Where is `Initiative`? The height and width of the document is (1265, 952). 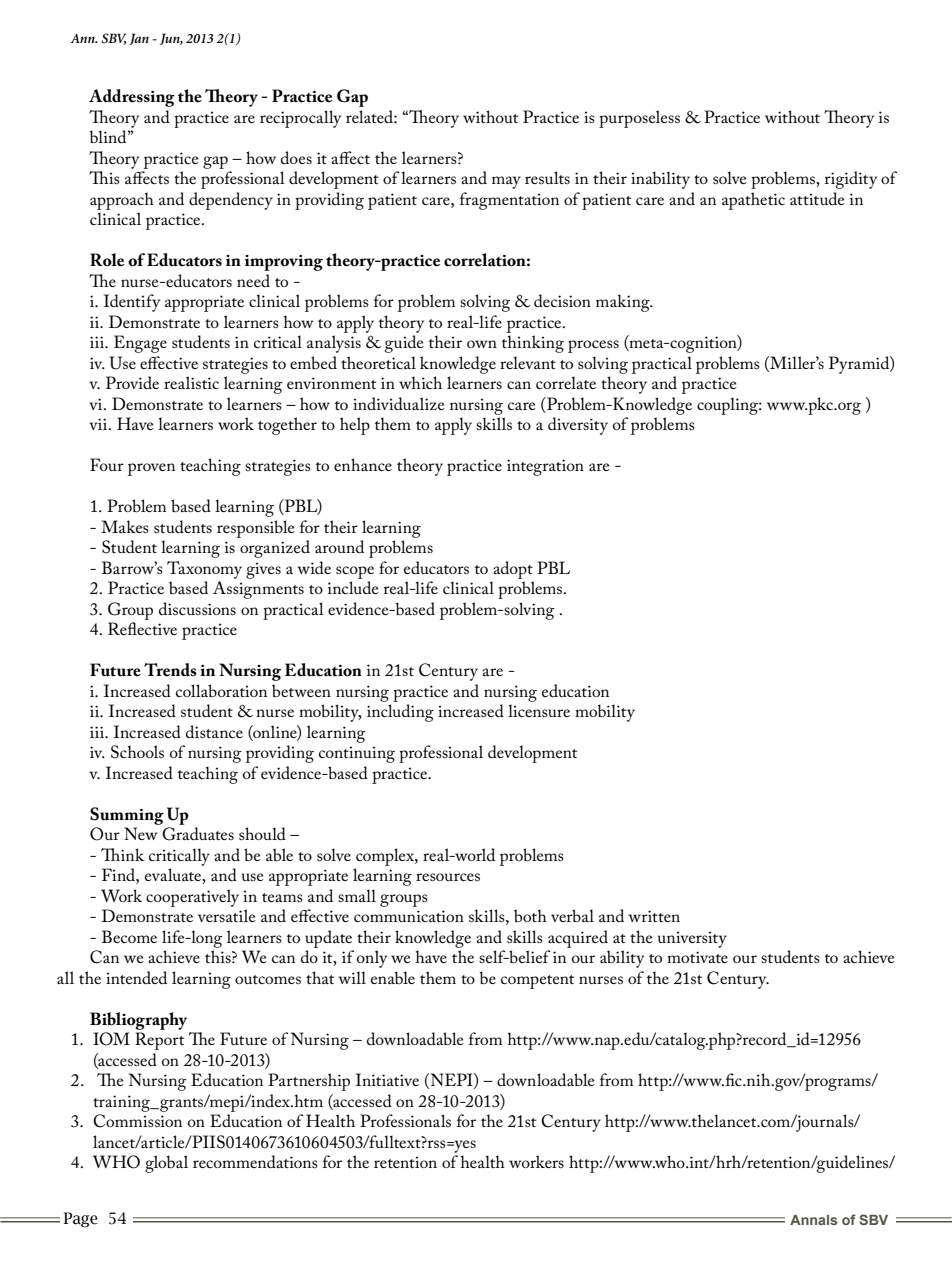
Initiative is located at coordinates (387, 1079).
